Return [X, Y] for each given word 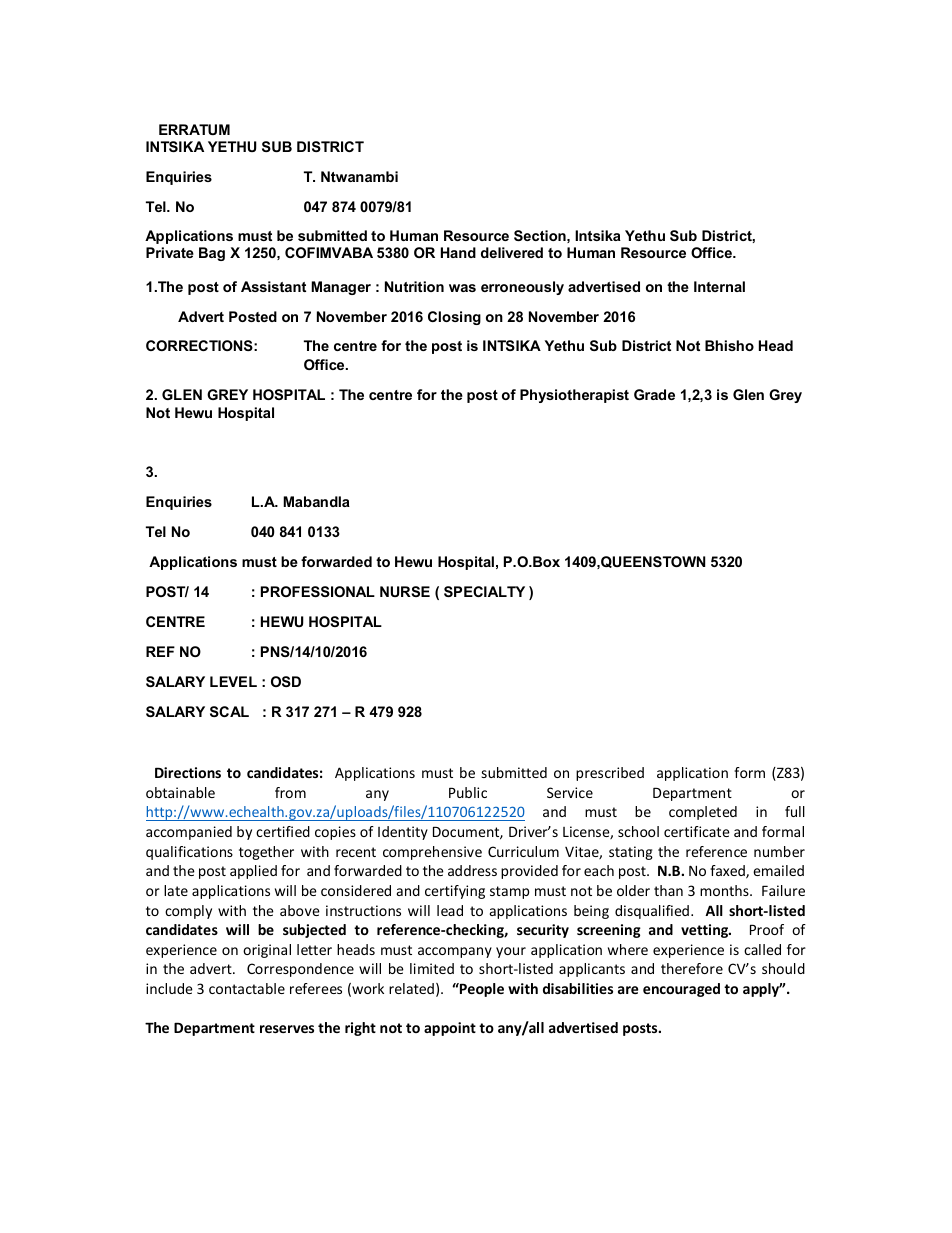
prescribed [610, 774]
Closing [454, 318]
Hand [458, 252]
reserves [287, 1029]
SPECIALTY [484, 591]
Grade [654, 394]
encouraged [681, 990]
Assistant [273, 286]
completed [703, 813]
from [290, 792]
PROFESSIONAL [318, 591]
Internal [719, 286]
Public [468, 792]
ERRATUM [194, 129]
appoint [450, 1029]
